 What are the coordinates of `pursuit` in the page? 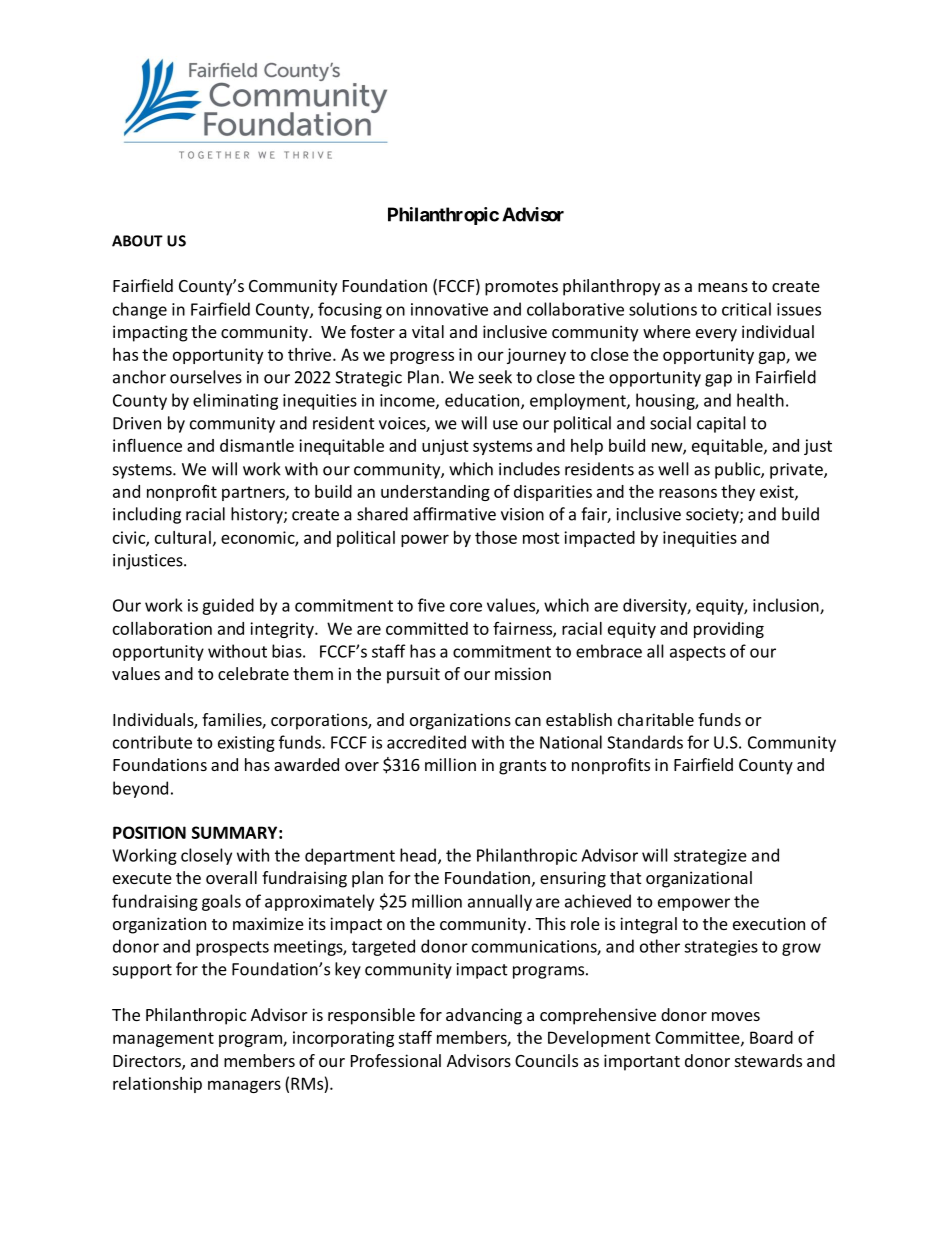 It's located at (413, 675).
